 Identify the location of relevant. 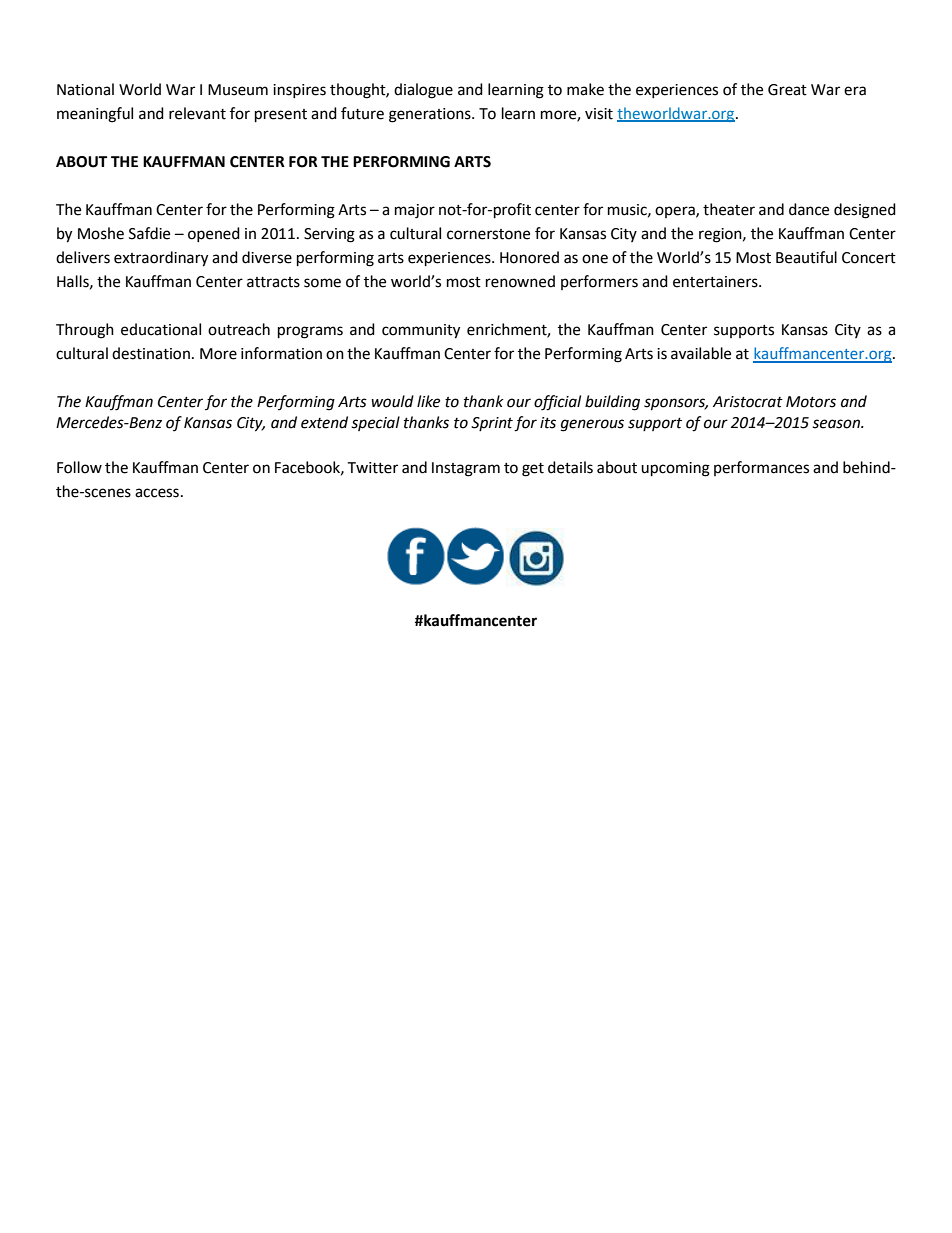
(197, 113).
